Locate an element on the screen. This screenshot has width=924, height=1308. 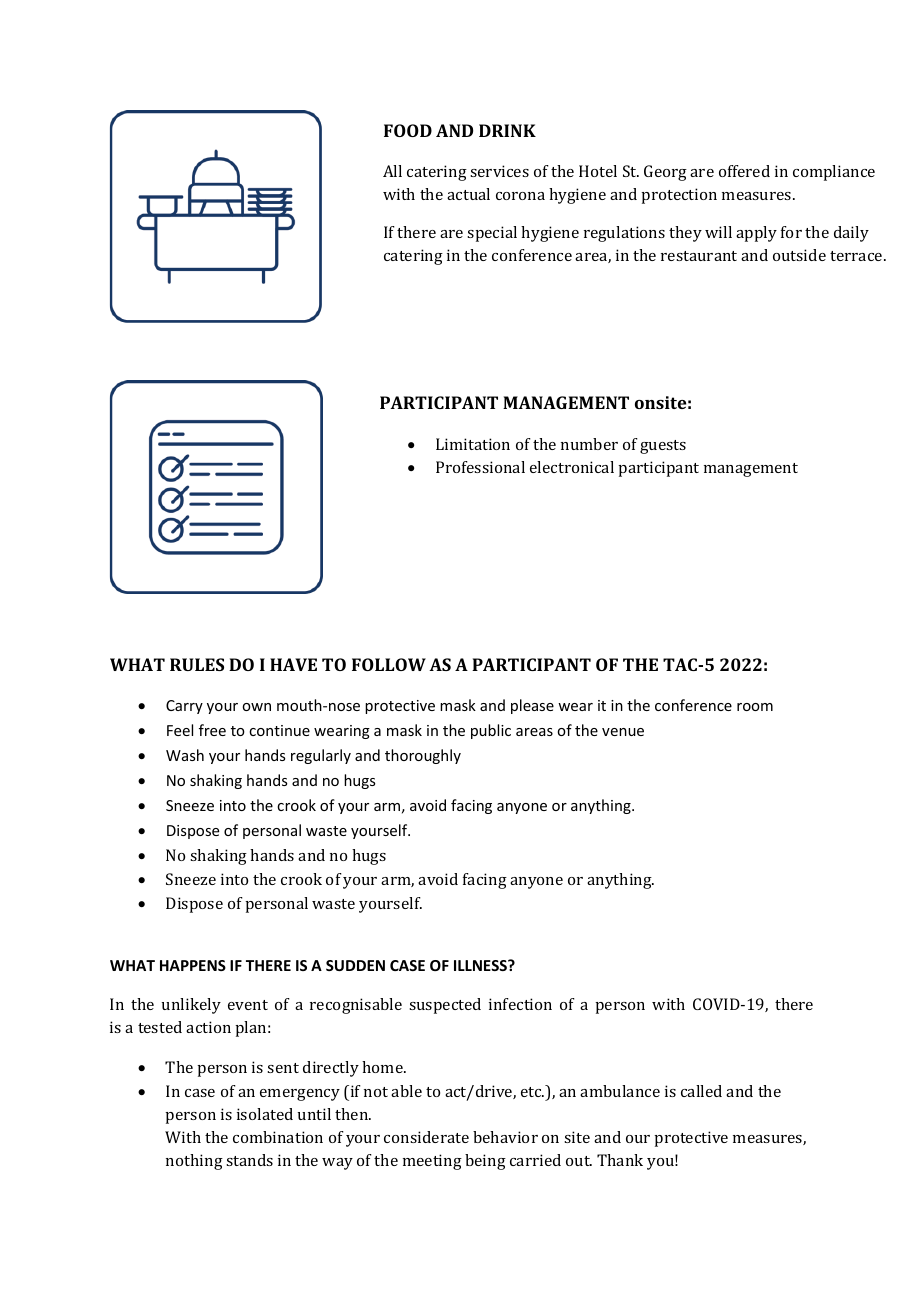
called is located at coordinates (701, 1091).
